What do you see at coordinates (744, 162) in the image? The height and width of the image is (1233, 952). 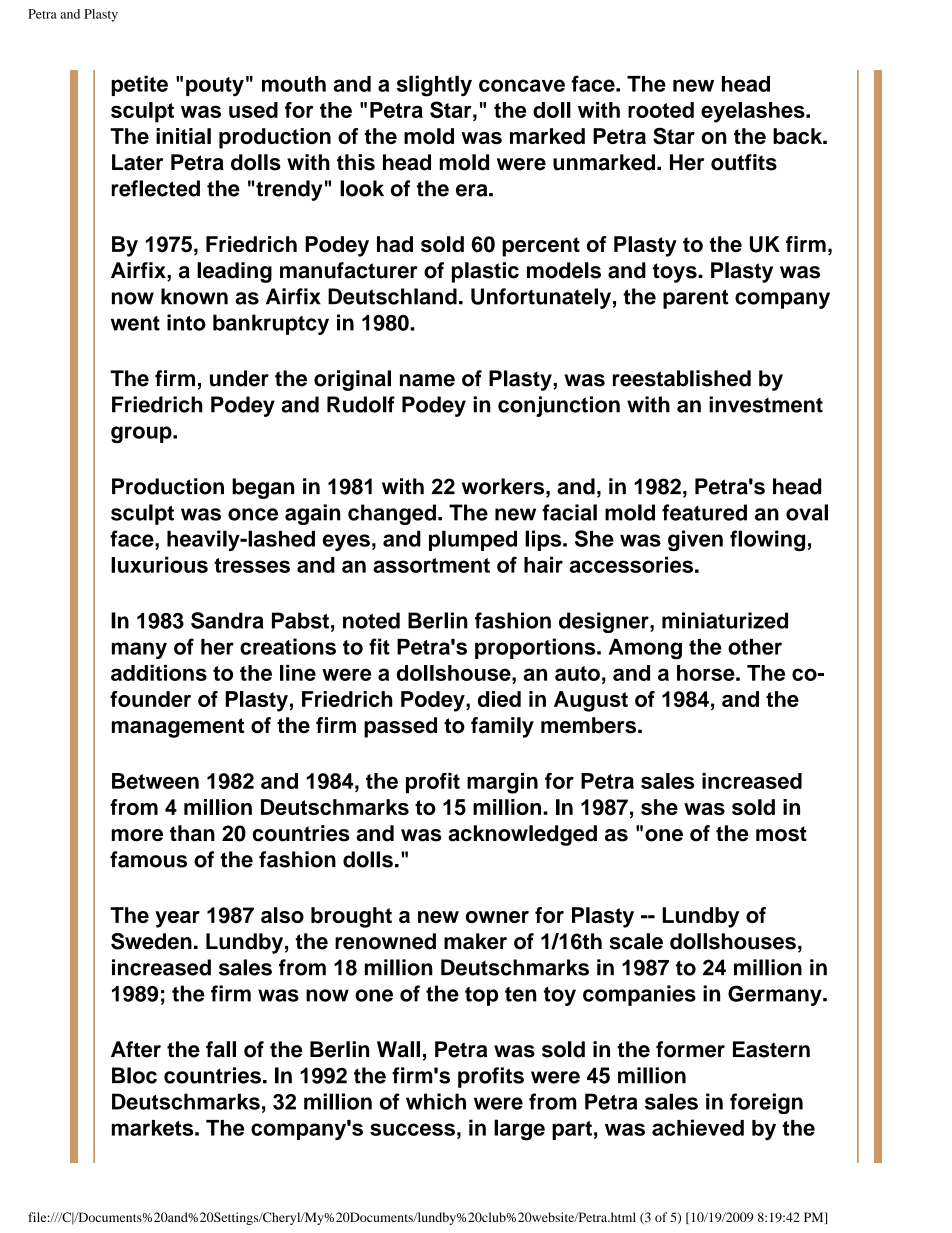 I see `outfits` at bounding box center [744, 162].
